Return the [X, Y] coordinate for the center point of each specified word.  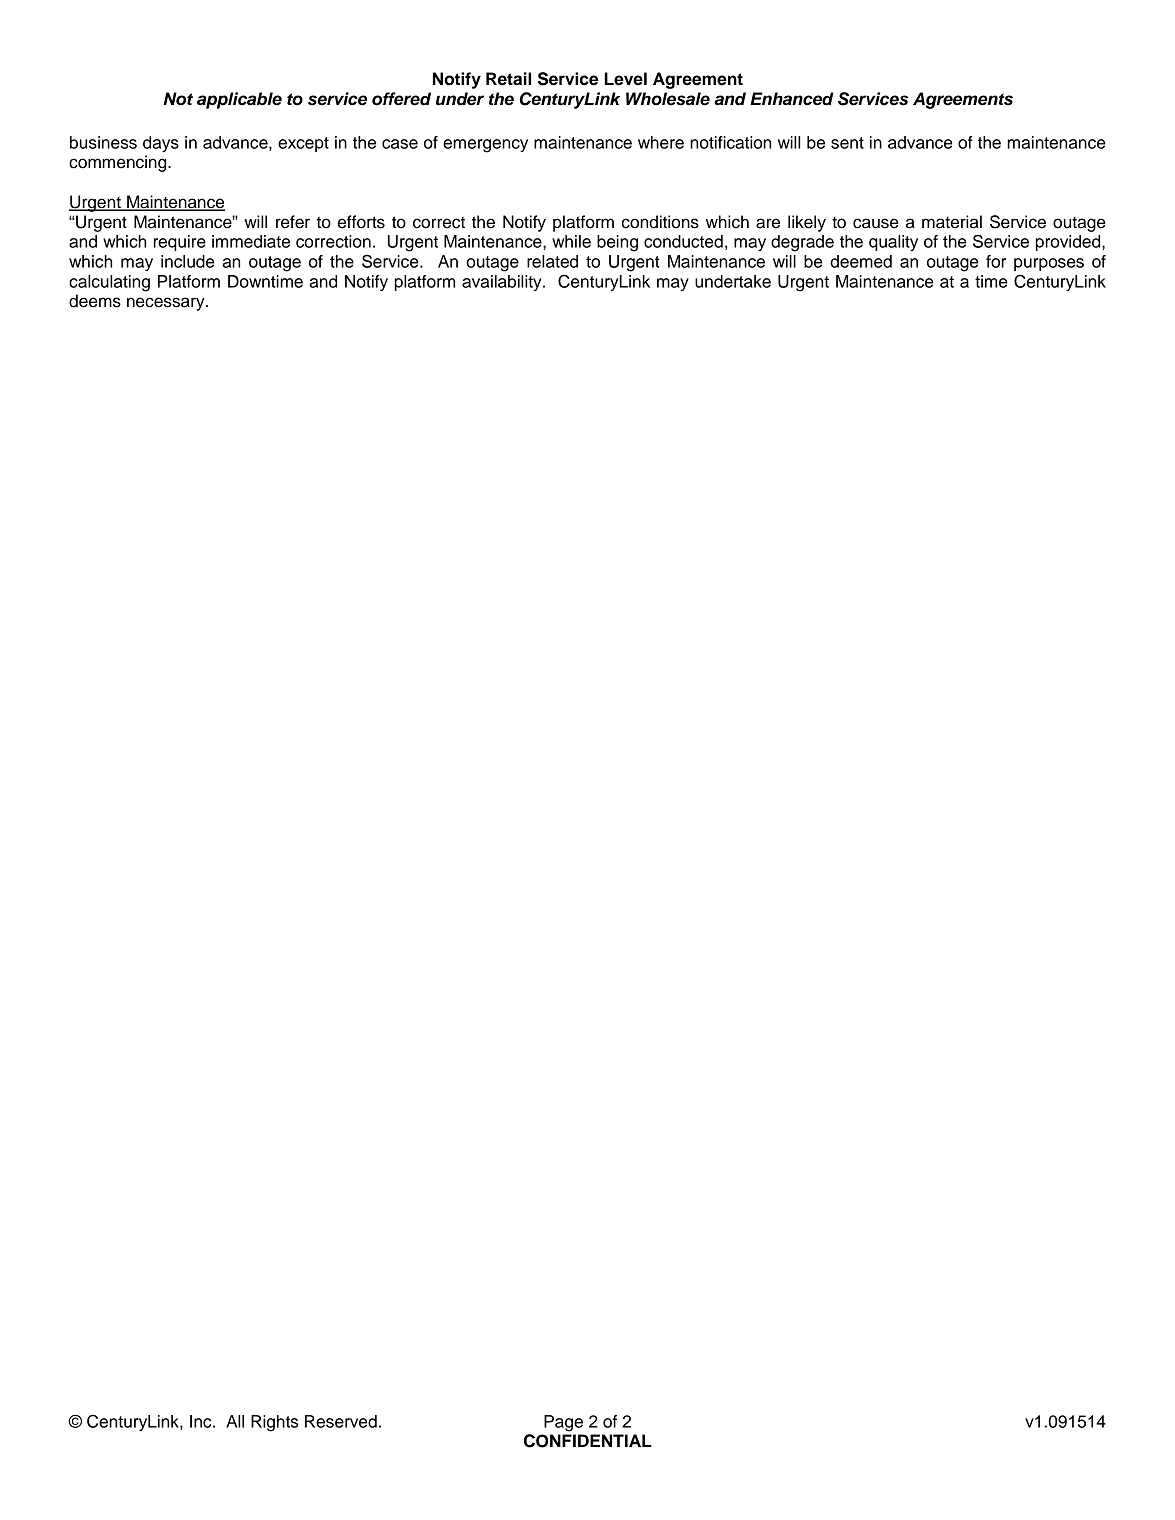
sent [847, 143]
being [617, 243]
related [552, 261]
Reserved [341, 1421]
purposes [1049, 264]
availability [503, 283]
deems [95, 301]
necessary [167, 304]
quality [893, 243]
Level [625, 79]
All [235, 1421]
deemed [861, 261]
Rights [274, 1423]
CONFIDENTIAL [588, 1441]
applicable [239, 100]
